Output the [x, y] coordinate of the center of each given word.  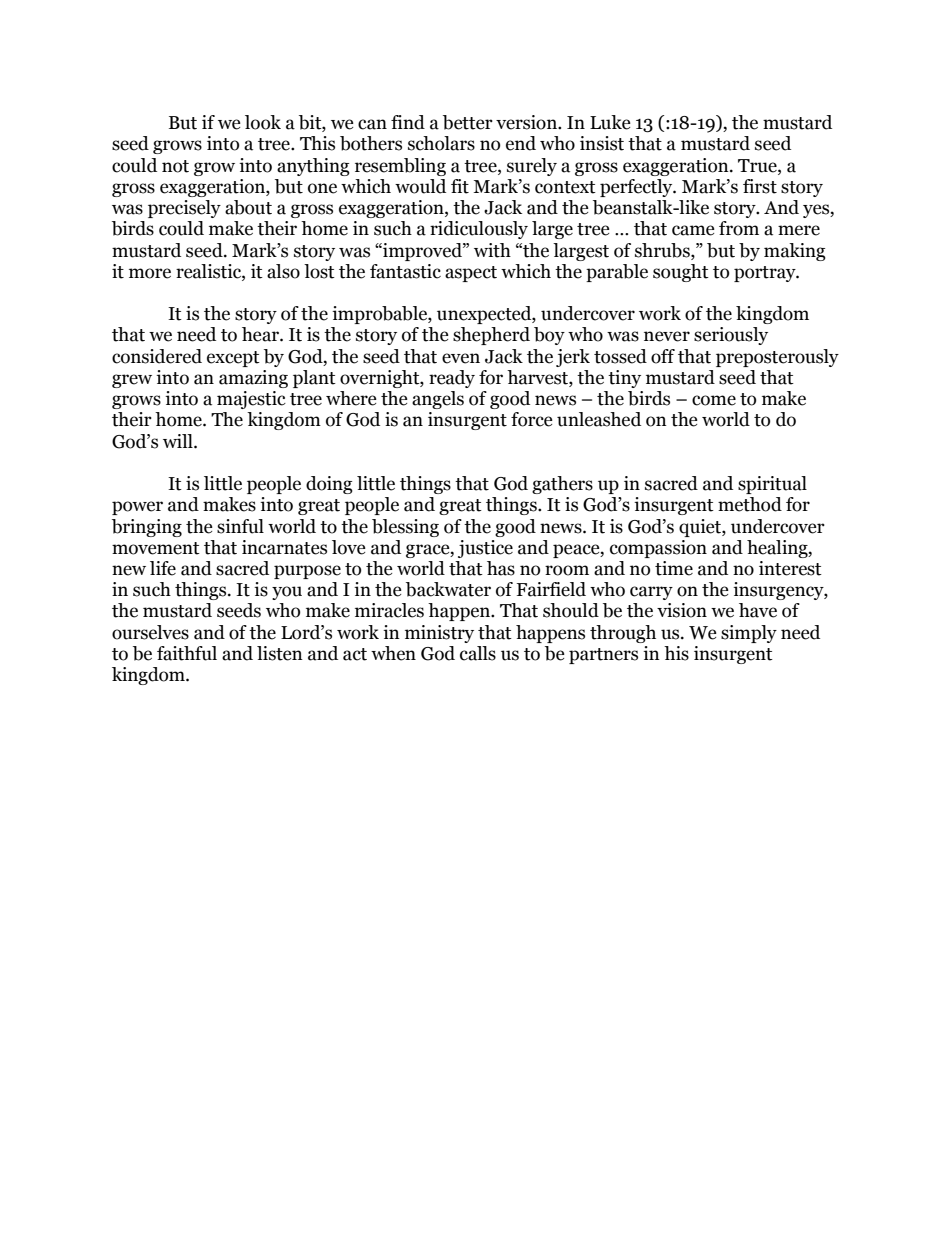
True [758, 166]
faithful [187, 653]
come [714, 400]
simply [749, 634]
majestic [251, 400]
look [263, 122]
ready [452, 379]
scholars [441, 143]
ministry [439, 634]
